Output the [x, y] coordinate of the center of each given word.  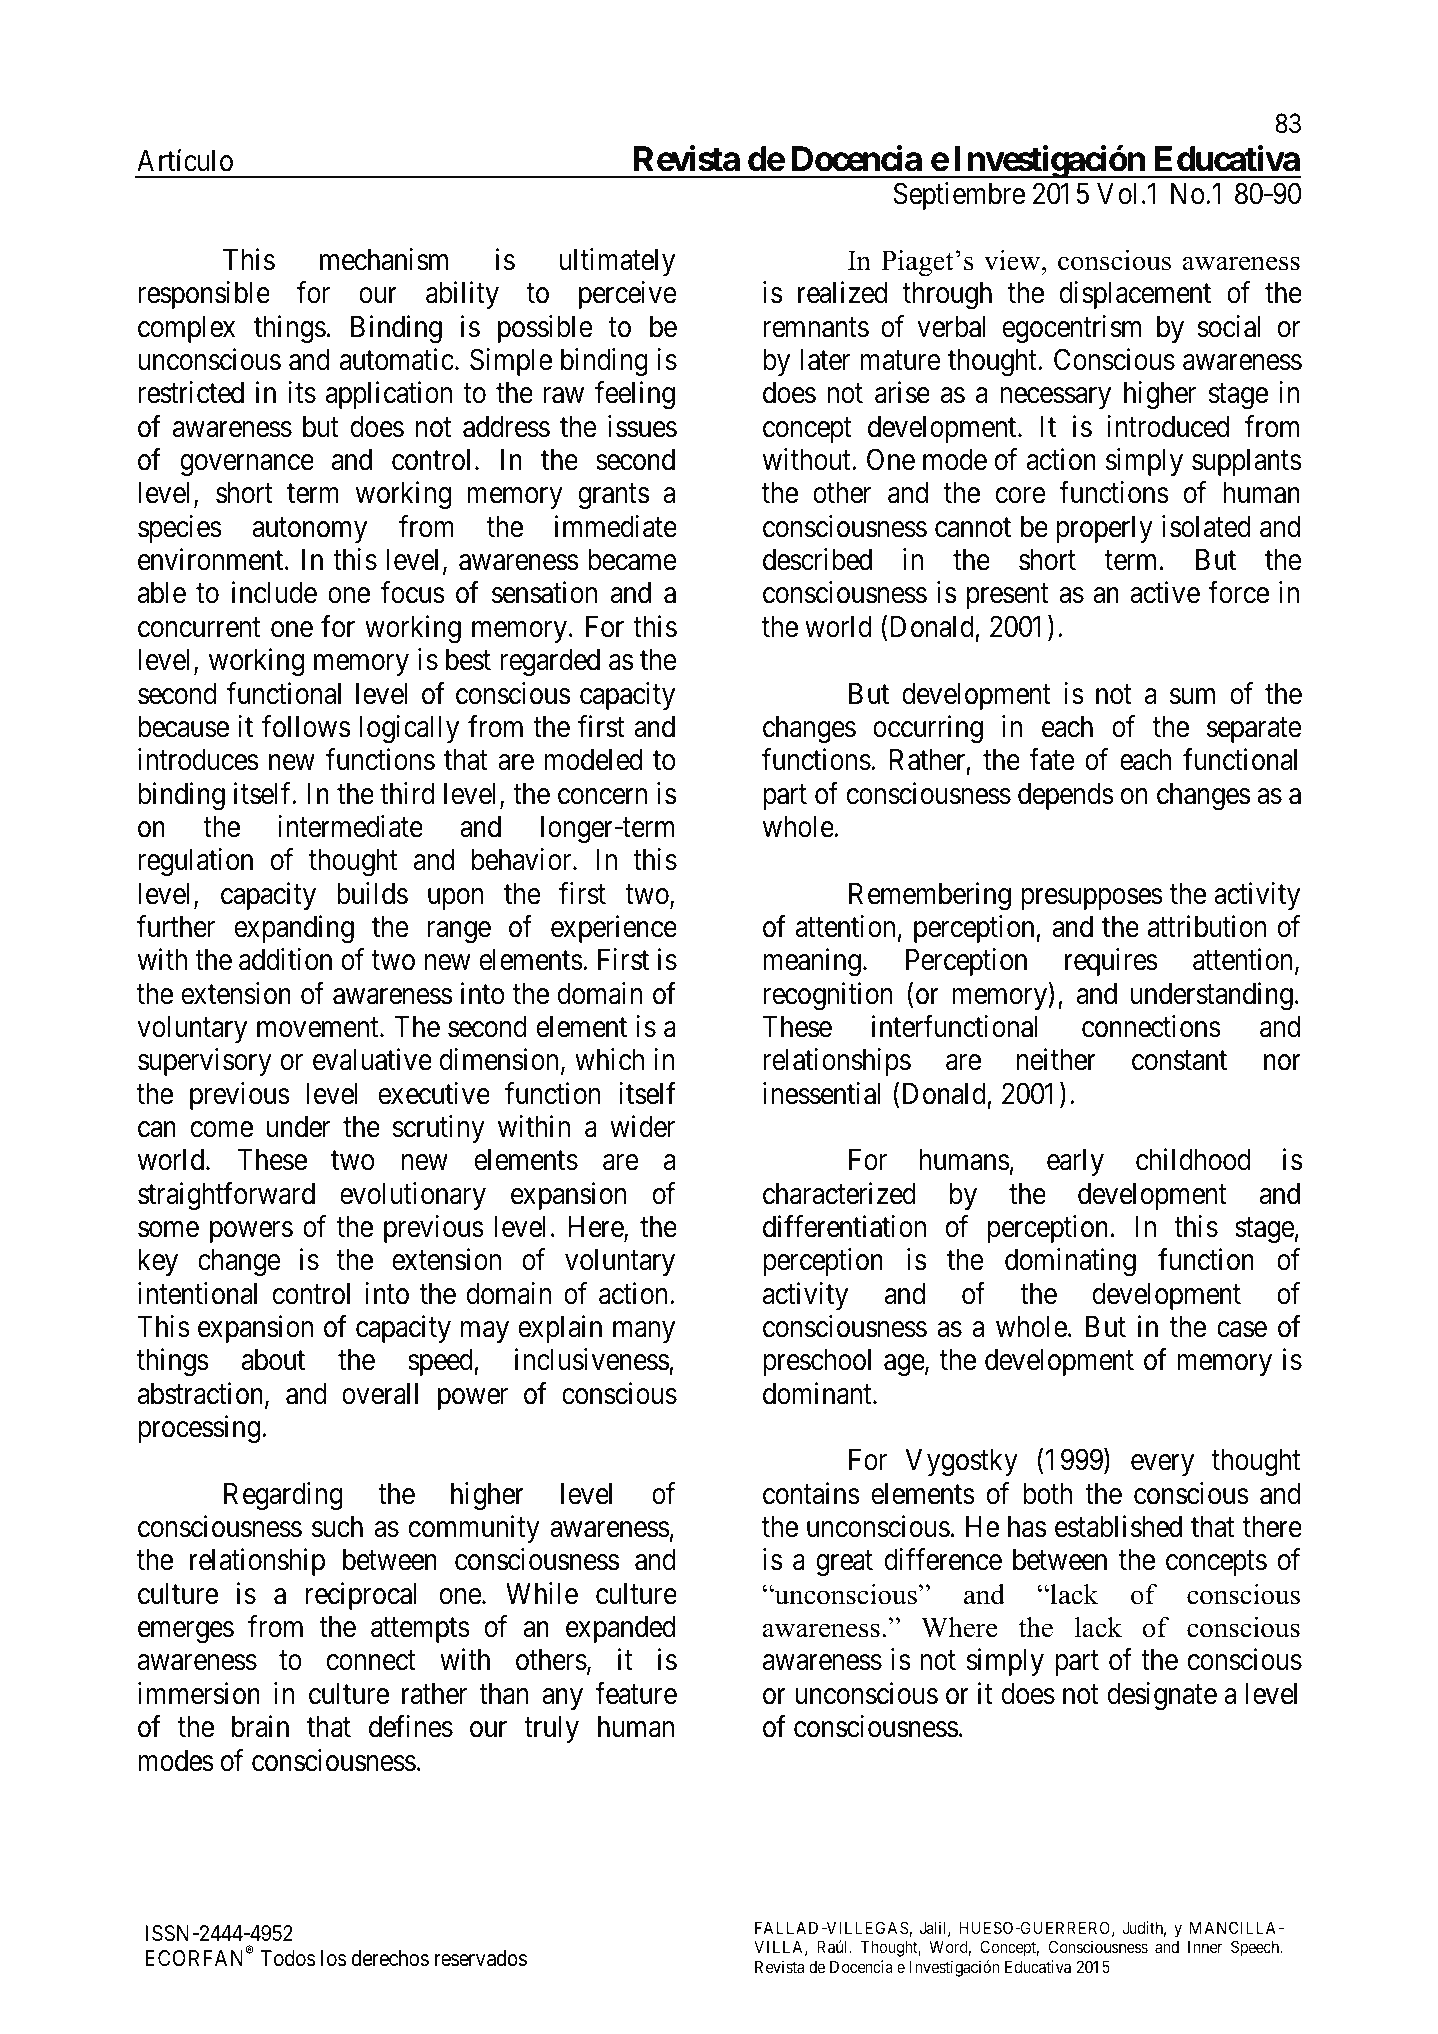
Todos [288, 1958]
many [644, 1332]
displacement [1135, 295]
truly [551, 1729]
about [273, 1360]
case [1242, 1330]
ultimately [617, 262]
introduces [198, 759]
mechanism [384, 259]
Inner [1205, 1947]
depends [1066, 796]
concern [602, 796]
